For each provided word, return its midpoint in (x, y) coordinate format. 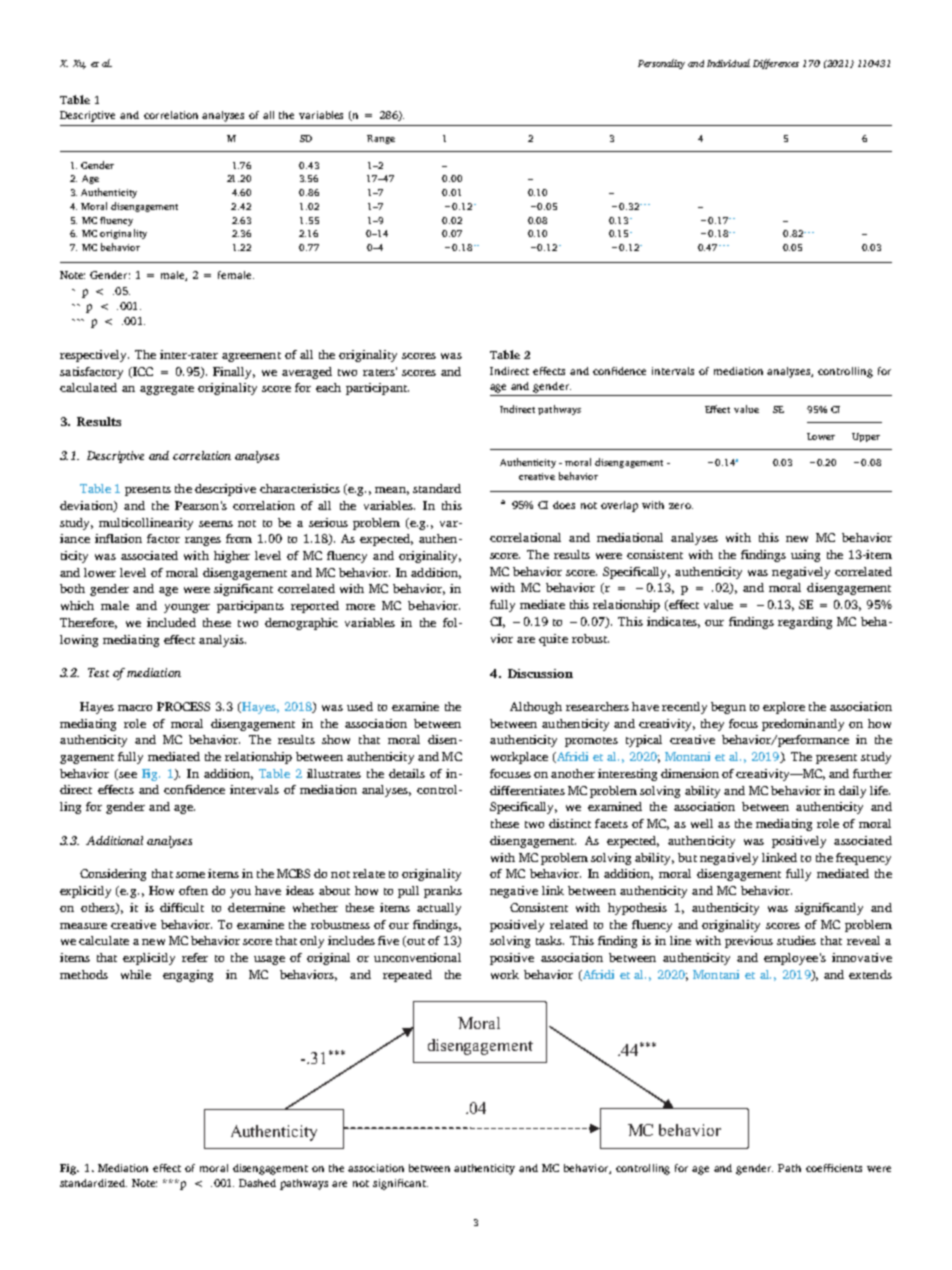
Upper (866, 437)
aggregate (167, 390)
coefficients (834, 1168)
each (328, 387)
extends (870, 974)
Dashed (257, 1183)
